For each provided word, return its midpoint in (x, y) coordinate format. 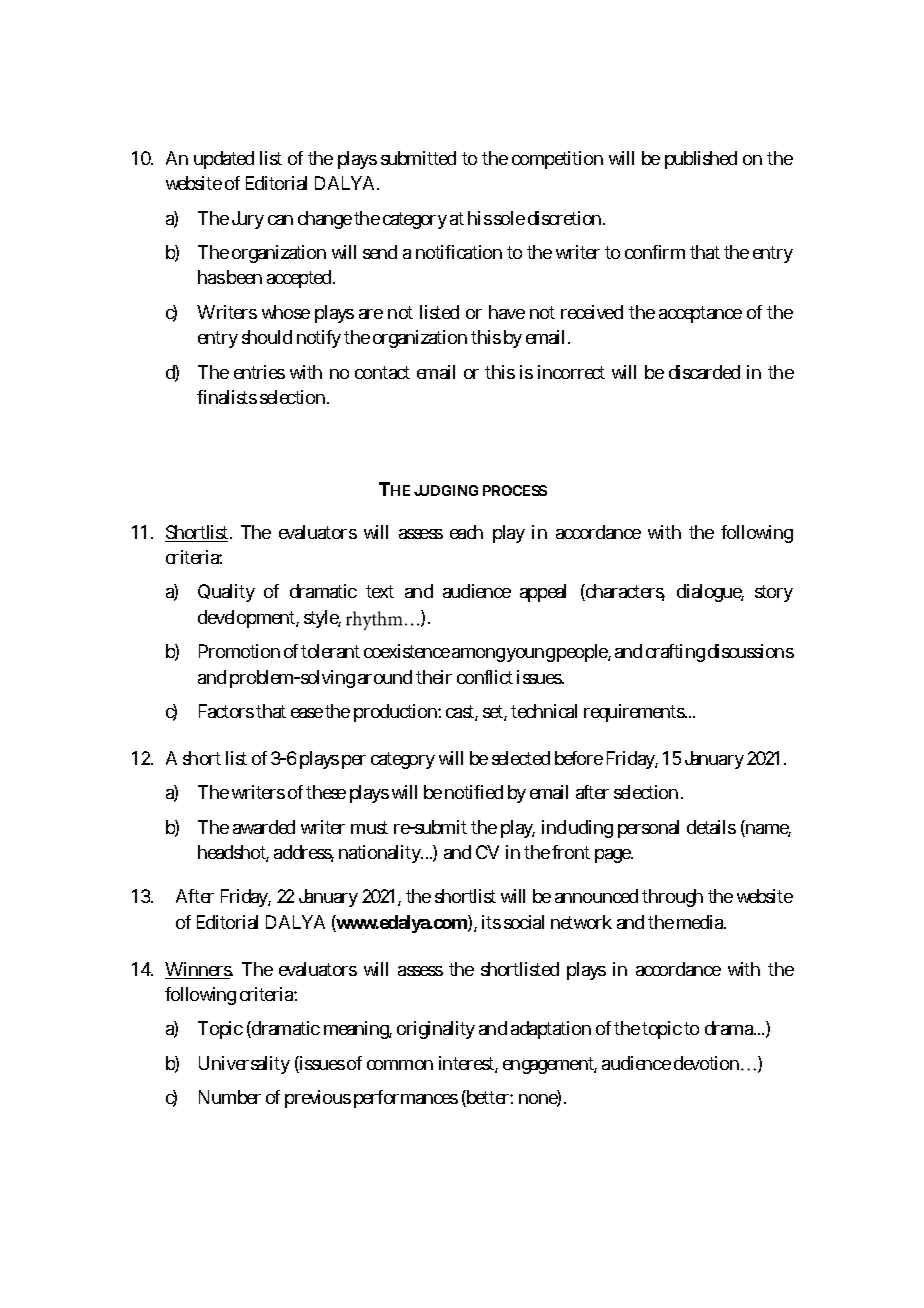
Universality (244, 1065)
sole (509, 218)
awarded (264, 827)
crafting (675, 653)
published (701, 160)
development (248, 619)
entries (259, 372)
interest (468, 1064)
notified (474, 792)
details (711, 827)
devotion (706, 1063)
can (280, 220)
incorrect (571, 372)
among (478, 655)
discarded (704, 372)
